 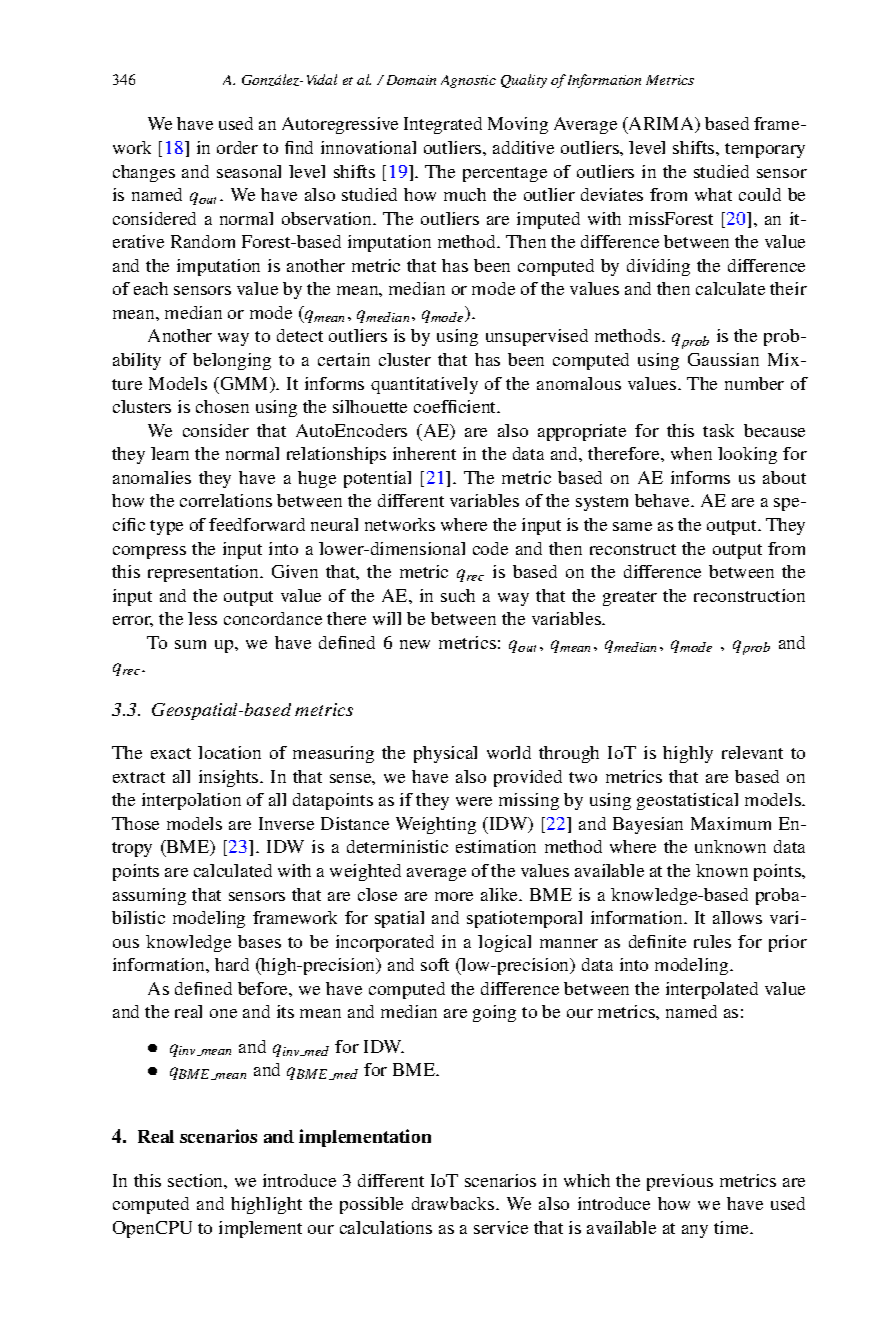 What do you see at coordinates (443, 125) in the screenshot?
I see `Integrated` at bounding box center [443, 125].
